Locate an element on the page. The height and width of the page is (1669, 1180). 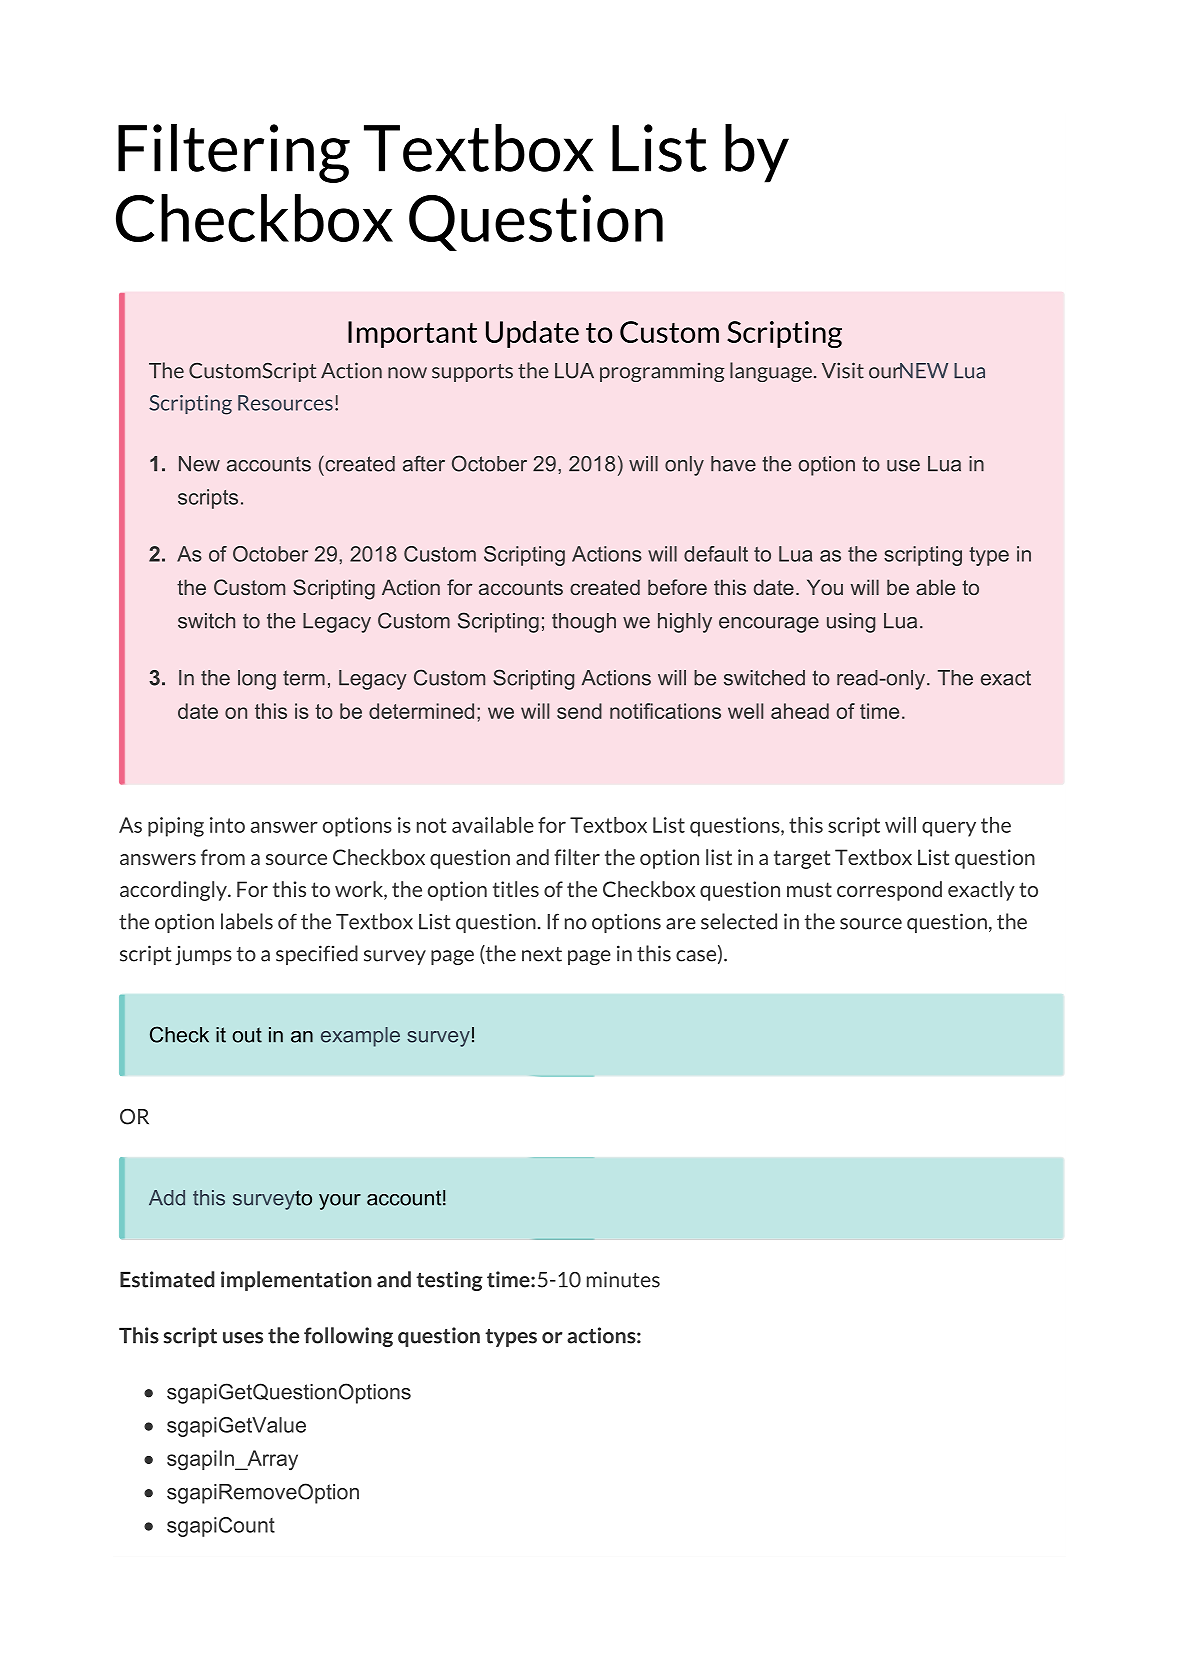
though is located at coordinates (584, 623).
